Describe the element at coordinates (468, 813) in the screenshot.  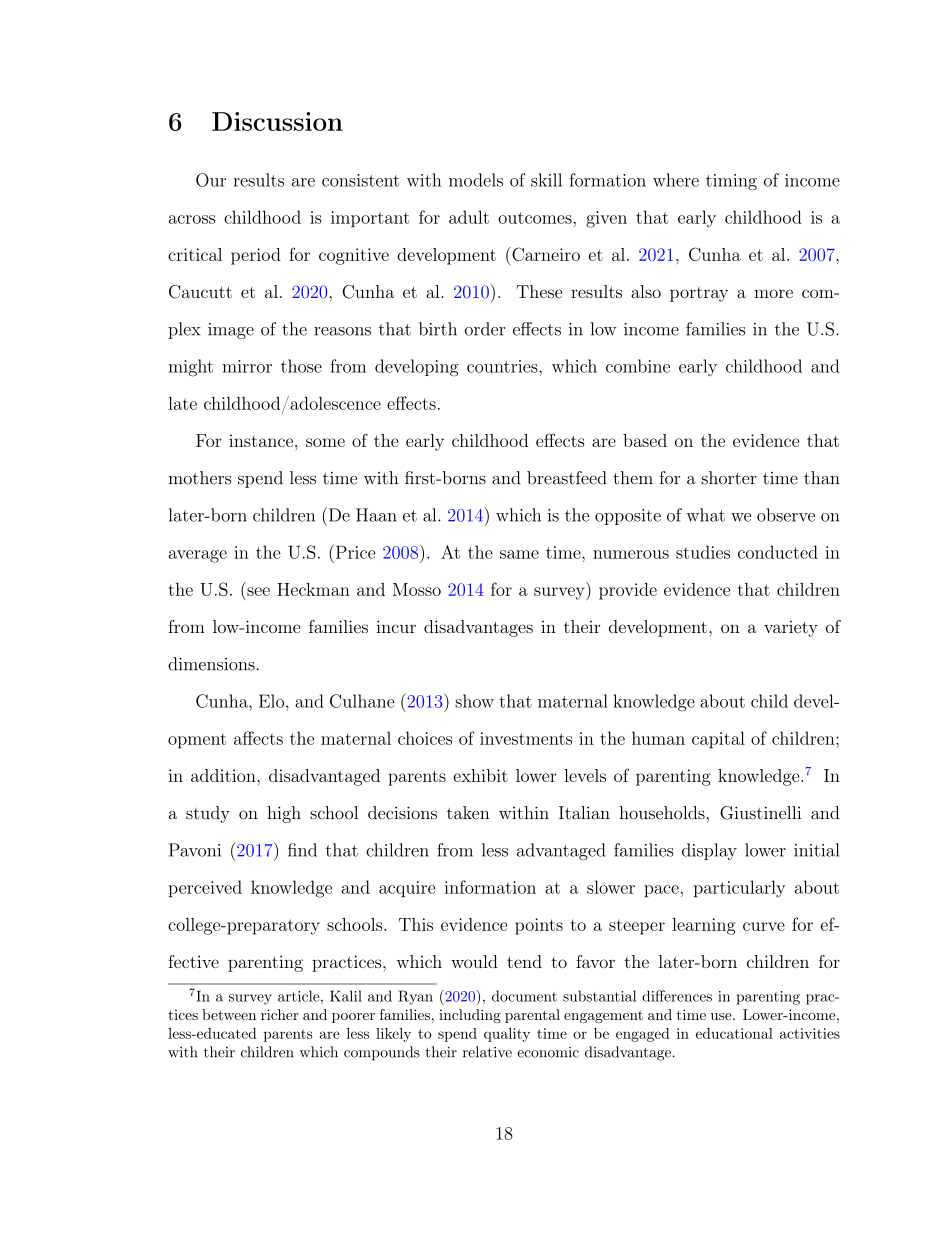
I see `taken` at that location.
